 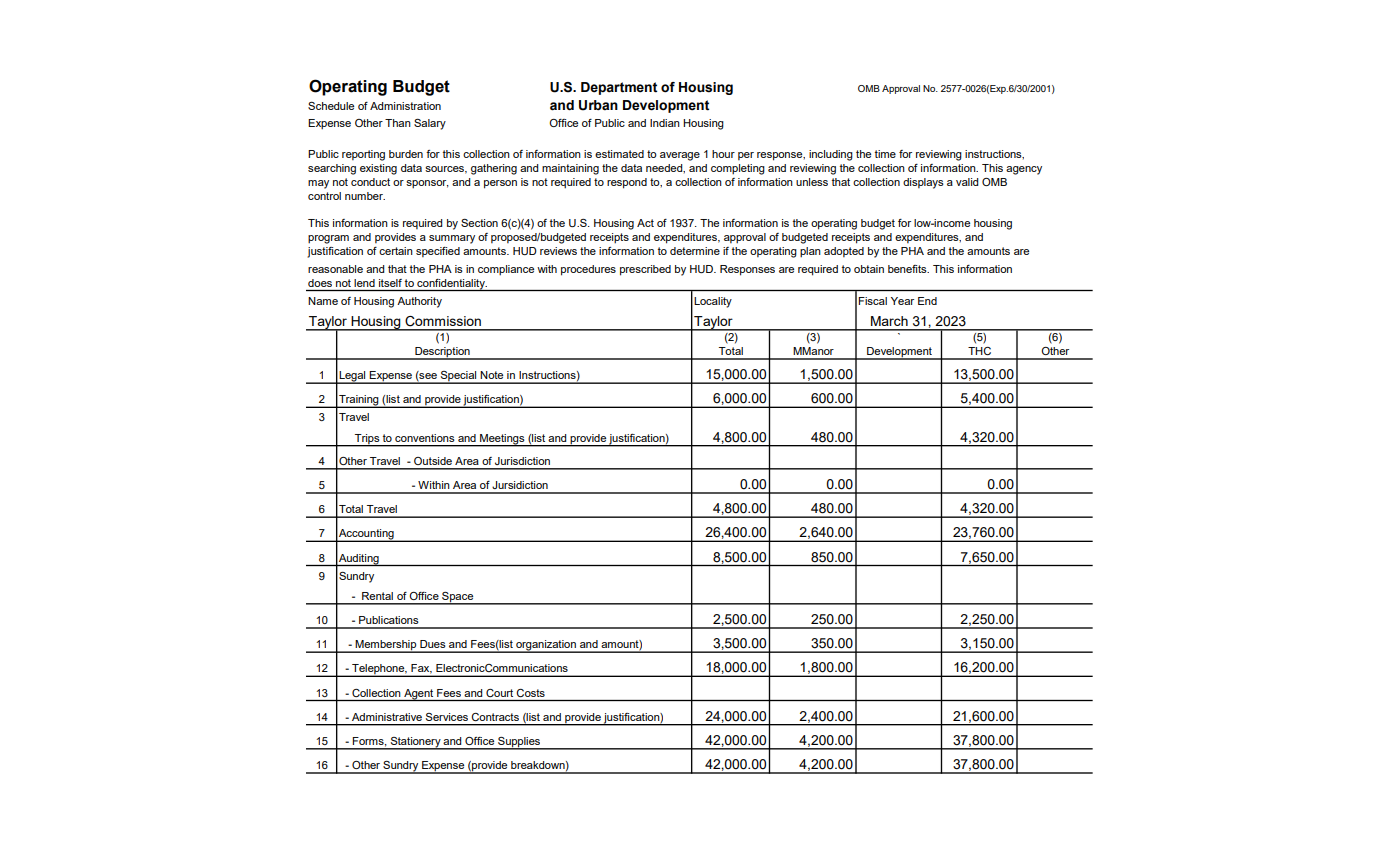 What do you see at coordinates (442, 353) in the screenshot?
I see `Description` at bounding box center [442, 353].
